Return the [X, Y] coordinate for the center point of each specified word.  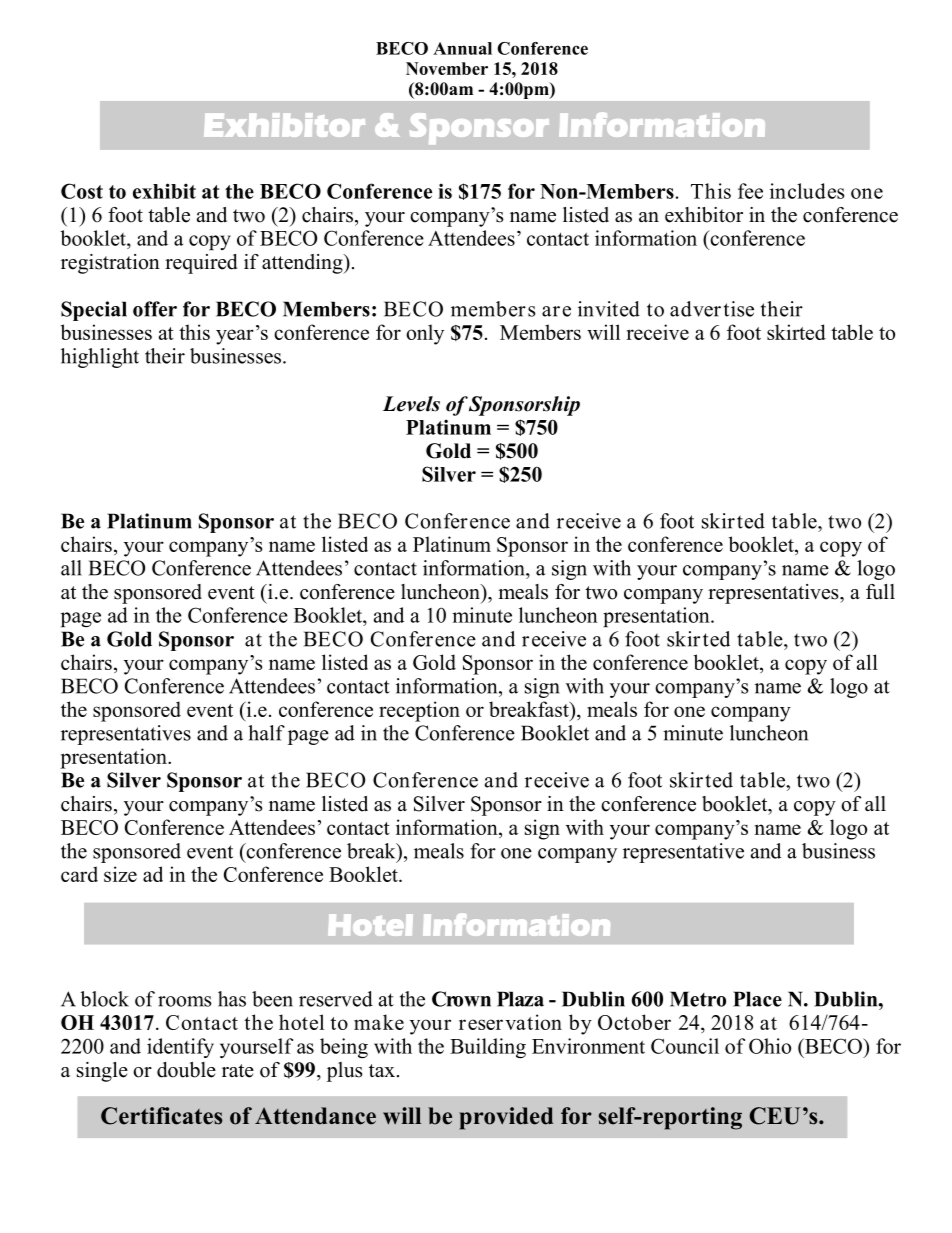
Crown [461, 999]
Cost [82, 191]
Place [757, 999]
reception [419, 711]
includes [807, 191]
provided [506, 1118]
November [447, 68]
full [880, 592]
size [120, 874]
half [266, 733]
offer [155, 309]
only [425, 334]
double [186, 1070]
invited [609, 309]
